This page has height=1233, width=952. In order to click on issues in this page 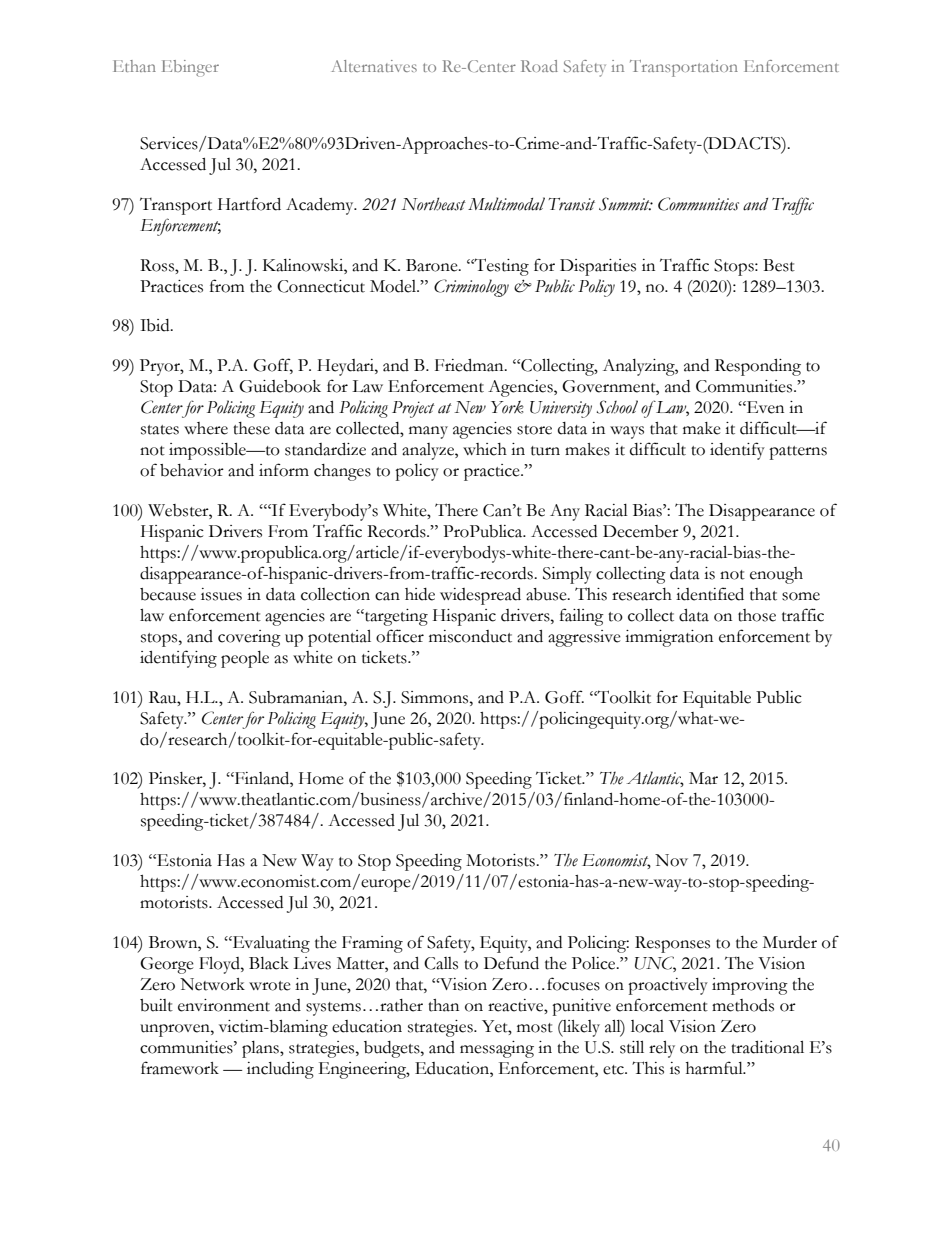, I will do `click(221, 594)`.
